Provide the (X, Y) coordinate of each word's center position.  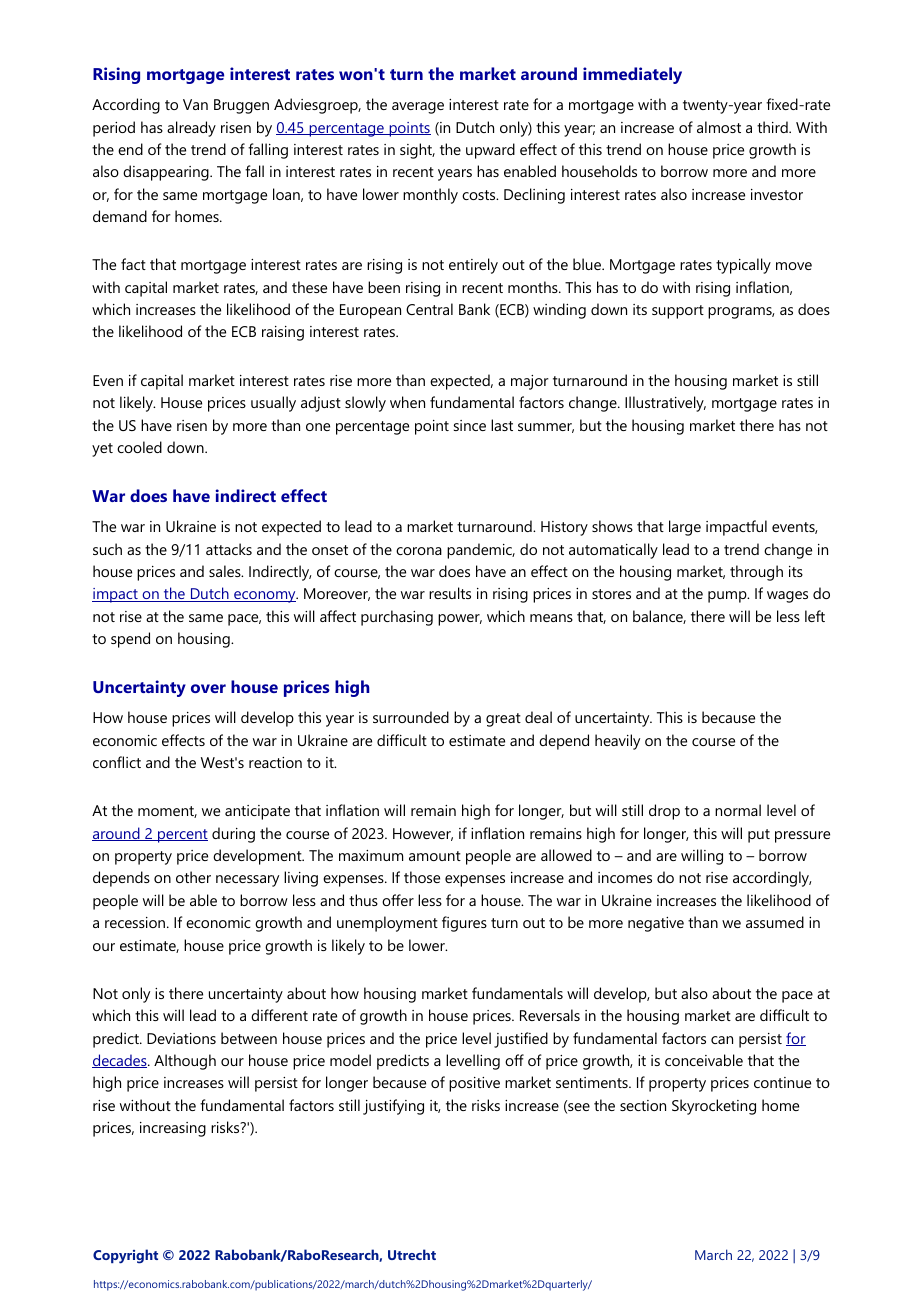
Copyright (125, 1256)
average (418, 108)
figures (464, 924)
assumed (775, 922)
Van (195, 104)
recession (136, 922)
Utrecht (412, 1254)
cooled (139, 447)
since (470, 425)
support (678, 312)
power (460, 620)
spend (130, 640)
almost (719, 127)
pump (728, 597)
